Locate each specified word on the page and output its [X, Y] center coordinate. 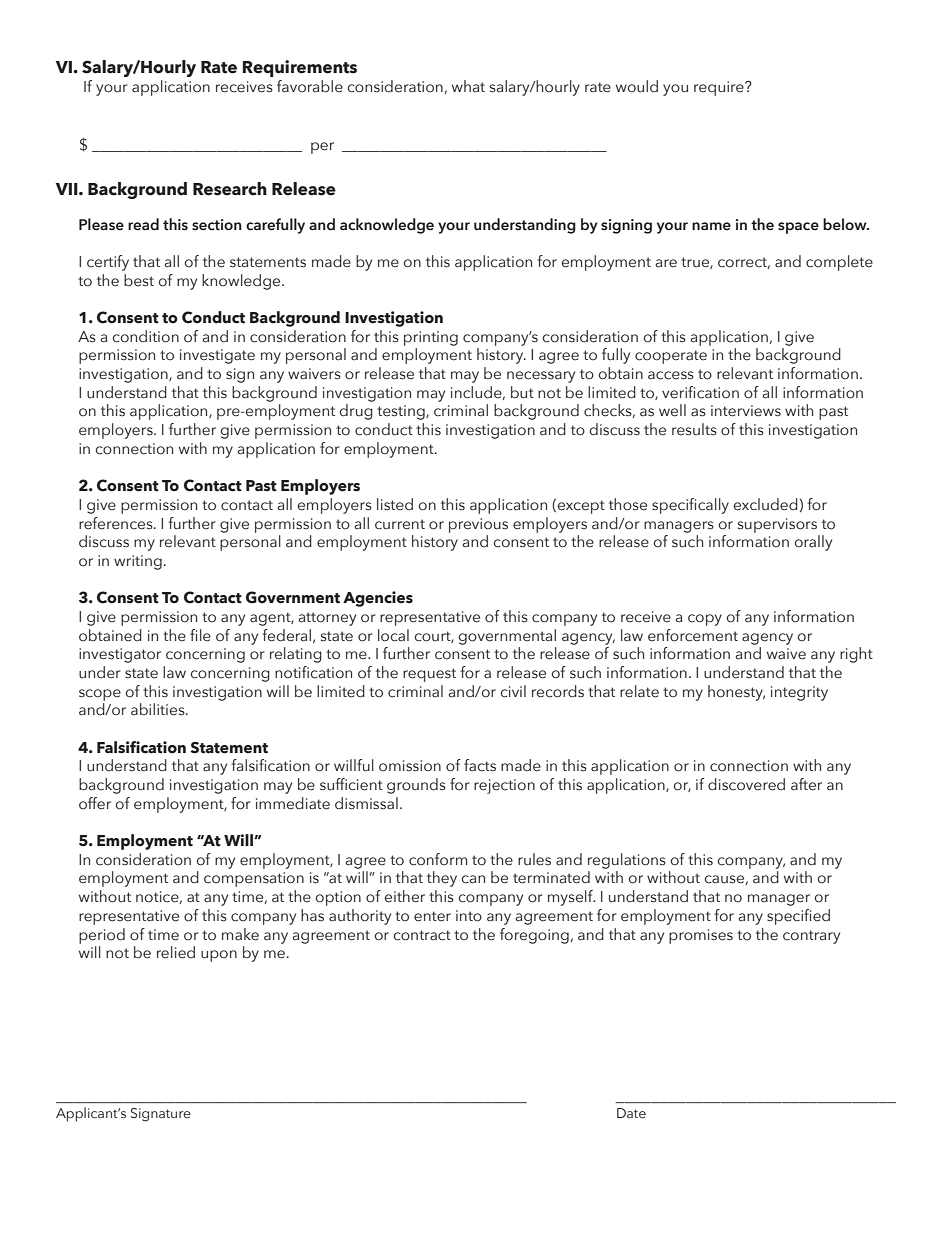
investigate [217, 356]
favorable [310, 86]
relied [176, 952]
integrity [799, 693]
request [429, 675]
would [637, 86]
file [200, 635]
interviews [746, 411]
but [522, 392]
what [468, 86]
